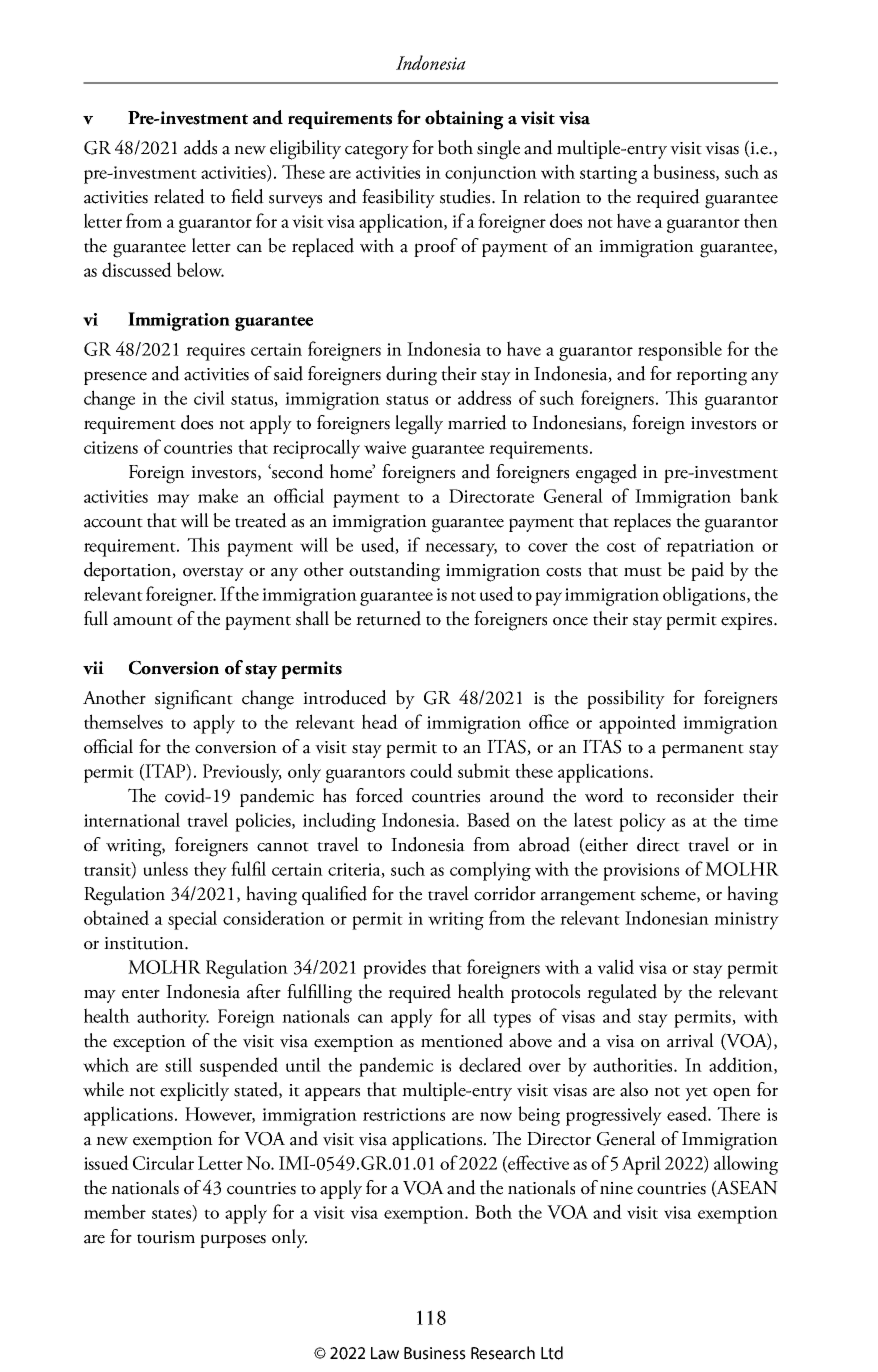 This screenshot has height=1372, width=878. Describe the element at coordinates (608, 175) in the screenshot. I see `starting` at that location.
